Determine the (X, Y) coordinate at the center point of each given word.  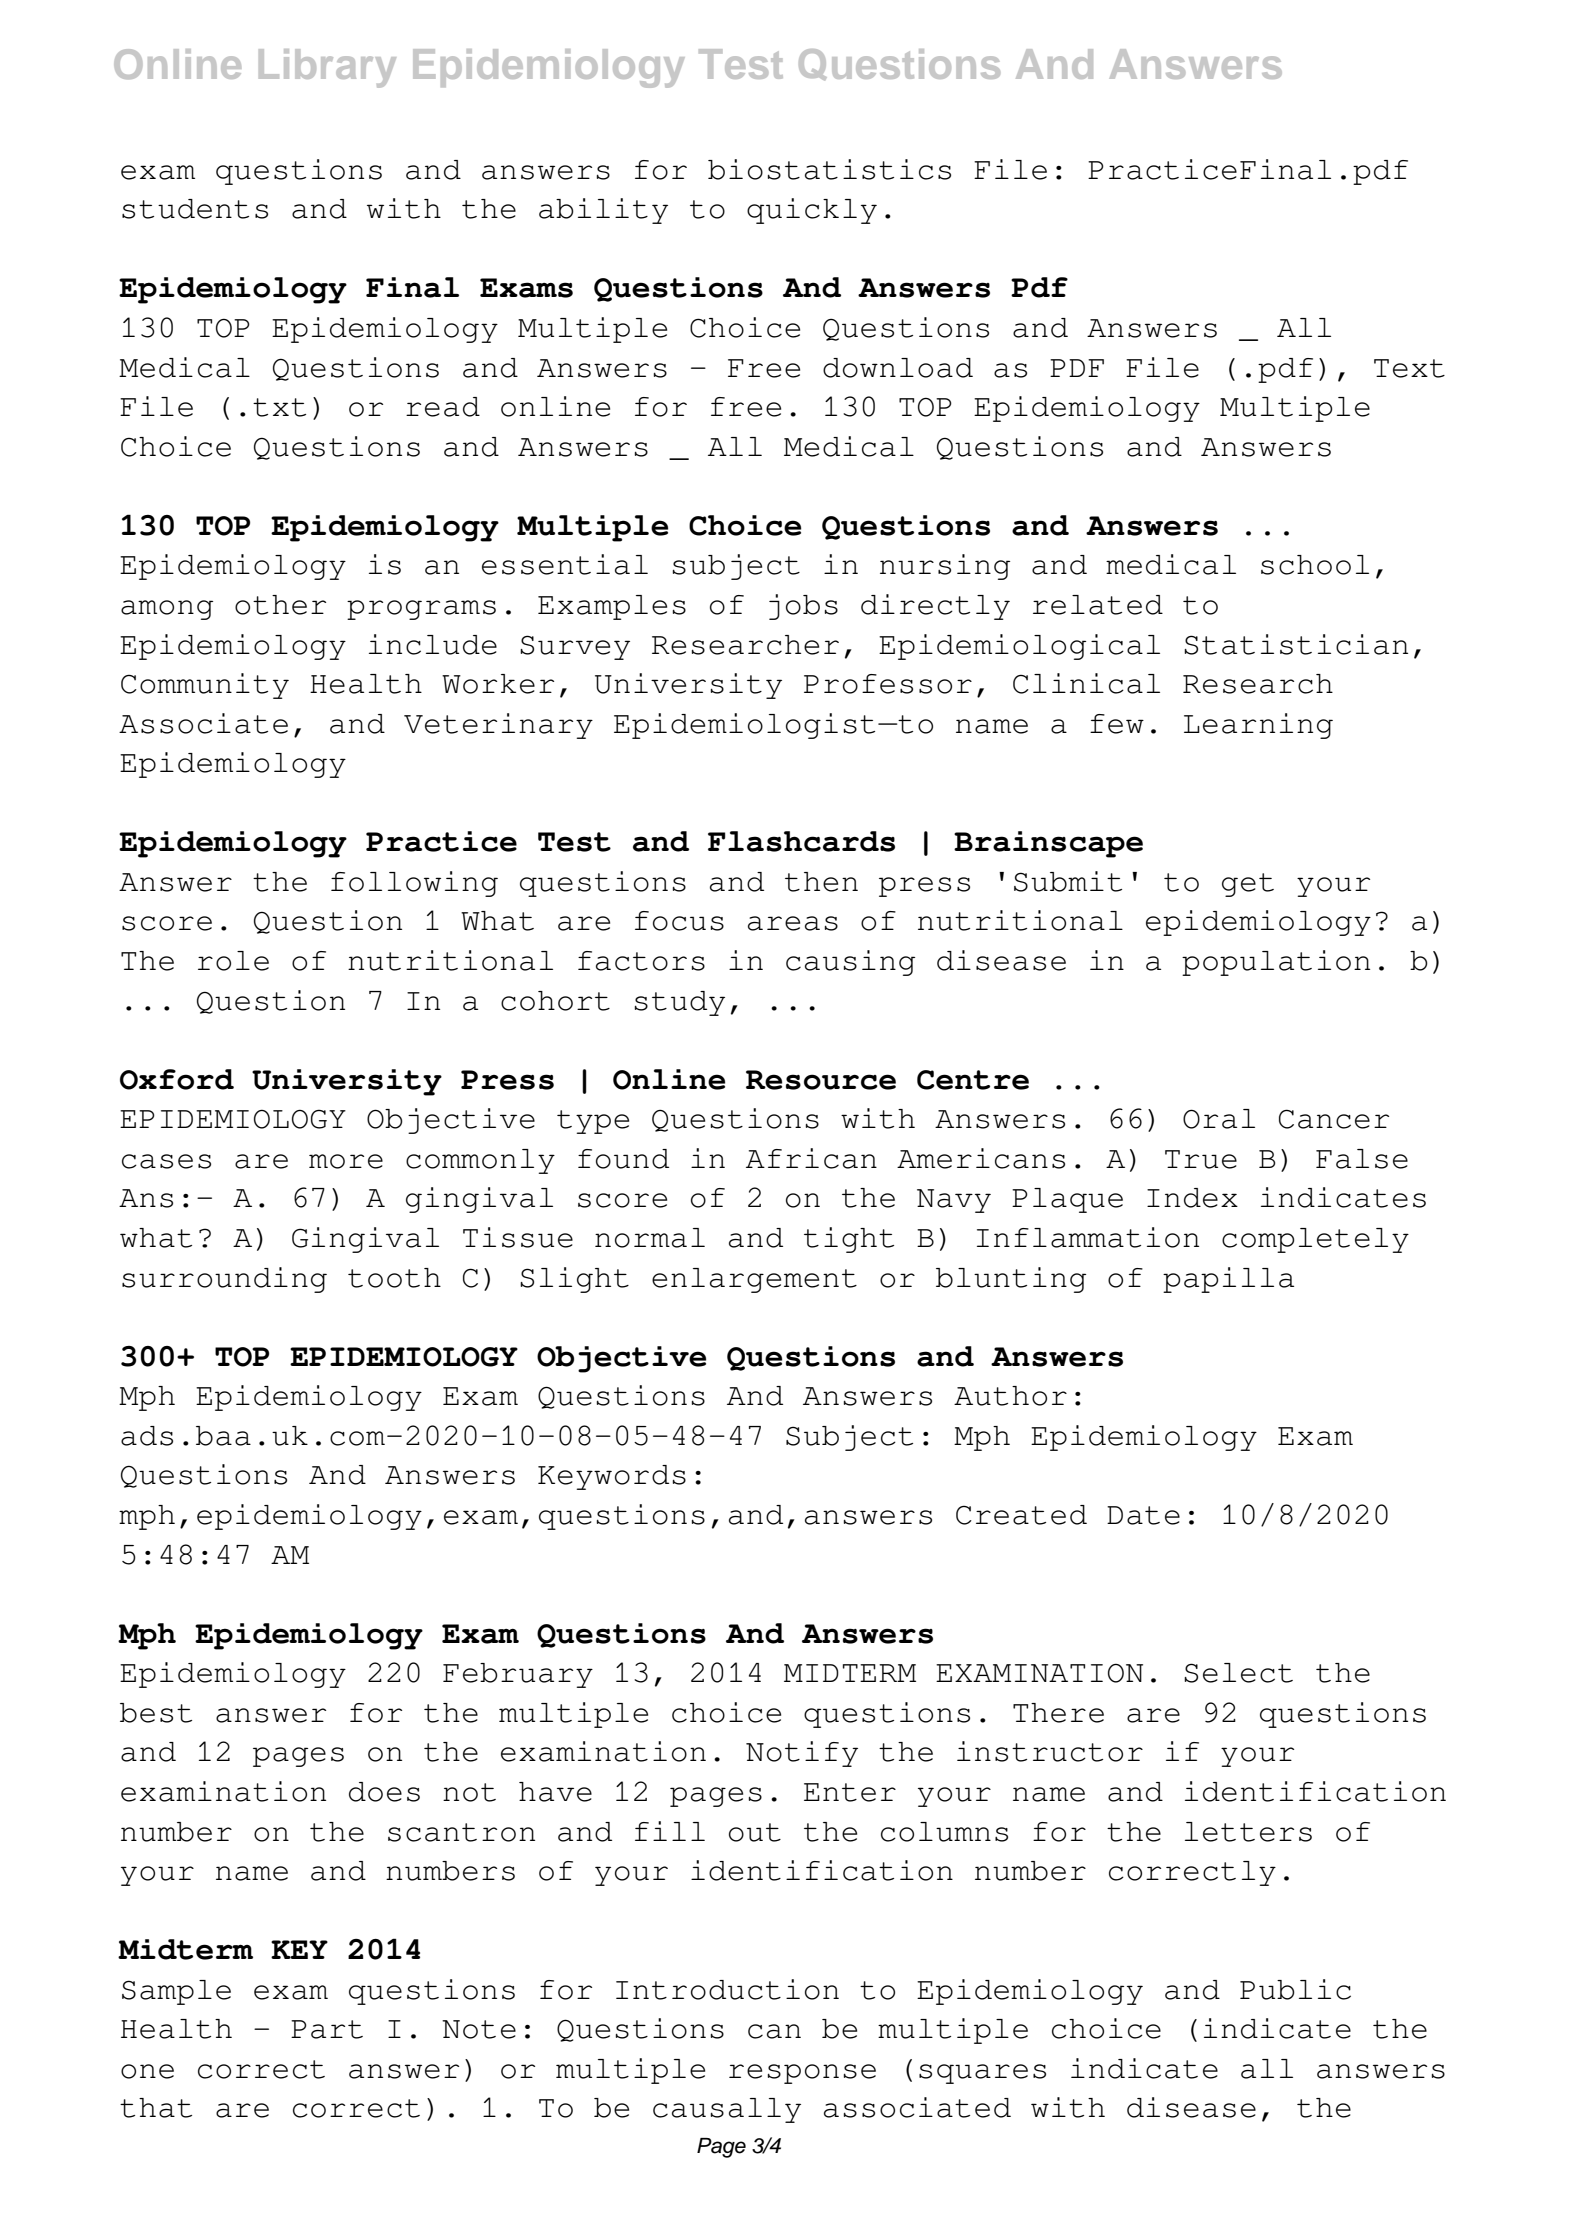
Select (1238, 1673)
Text (1409, 368)
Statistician (1296, 644)
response (802, 2074)
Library (327, 68)
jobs (803, 607)
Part (327, 2029)
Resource (821, 1080)
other (280, 605)
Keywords (612, 1477)
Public (1295, 1989)
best (156, 1713)
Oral (1219, 1119)
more (346, 1161)
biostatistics (829, 169)
